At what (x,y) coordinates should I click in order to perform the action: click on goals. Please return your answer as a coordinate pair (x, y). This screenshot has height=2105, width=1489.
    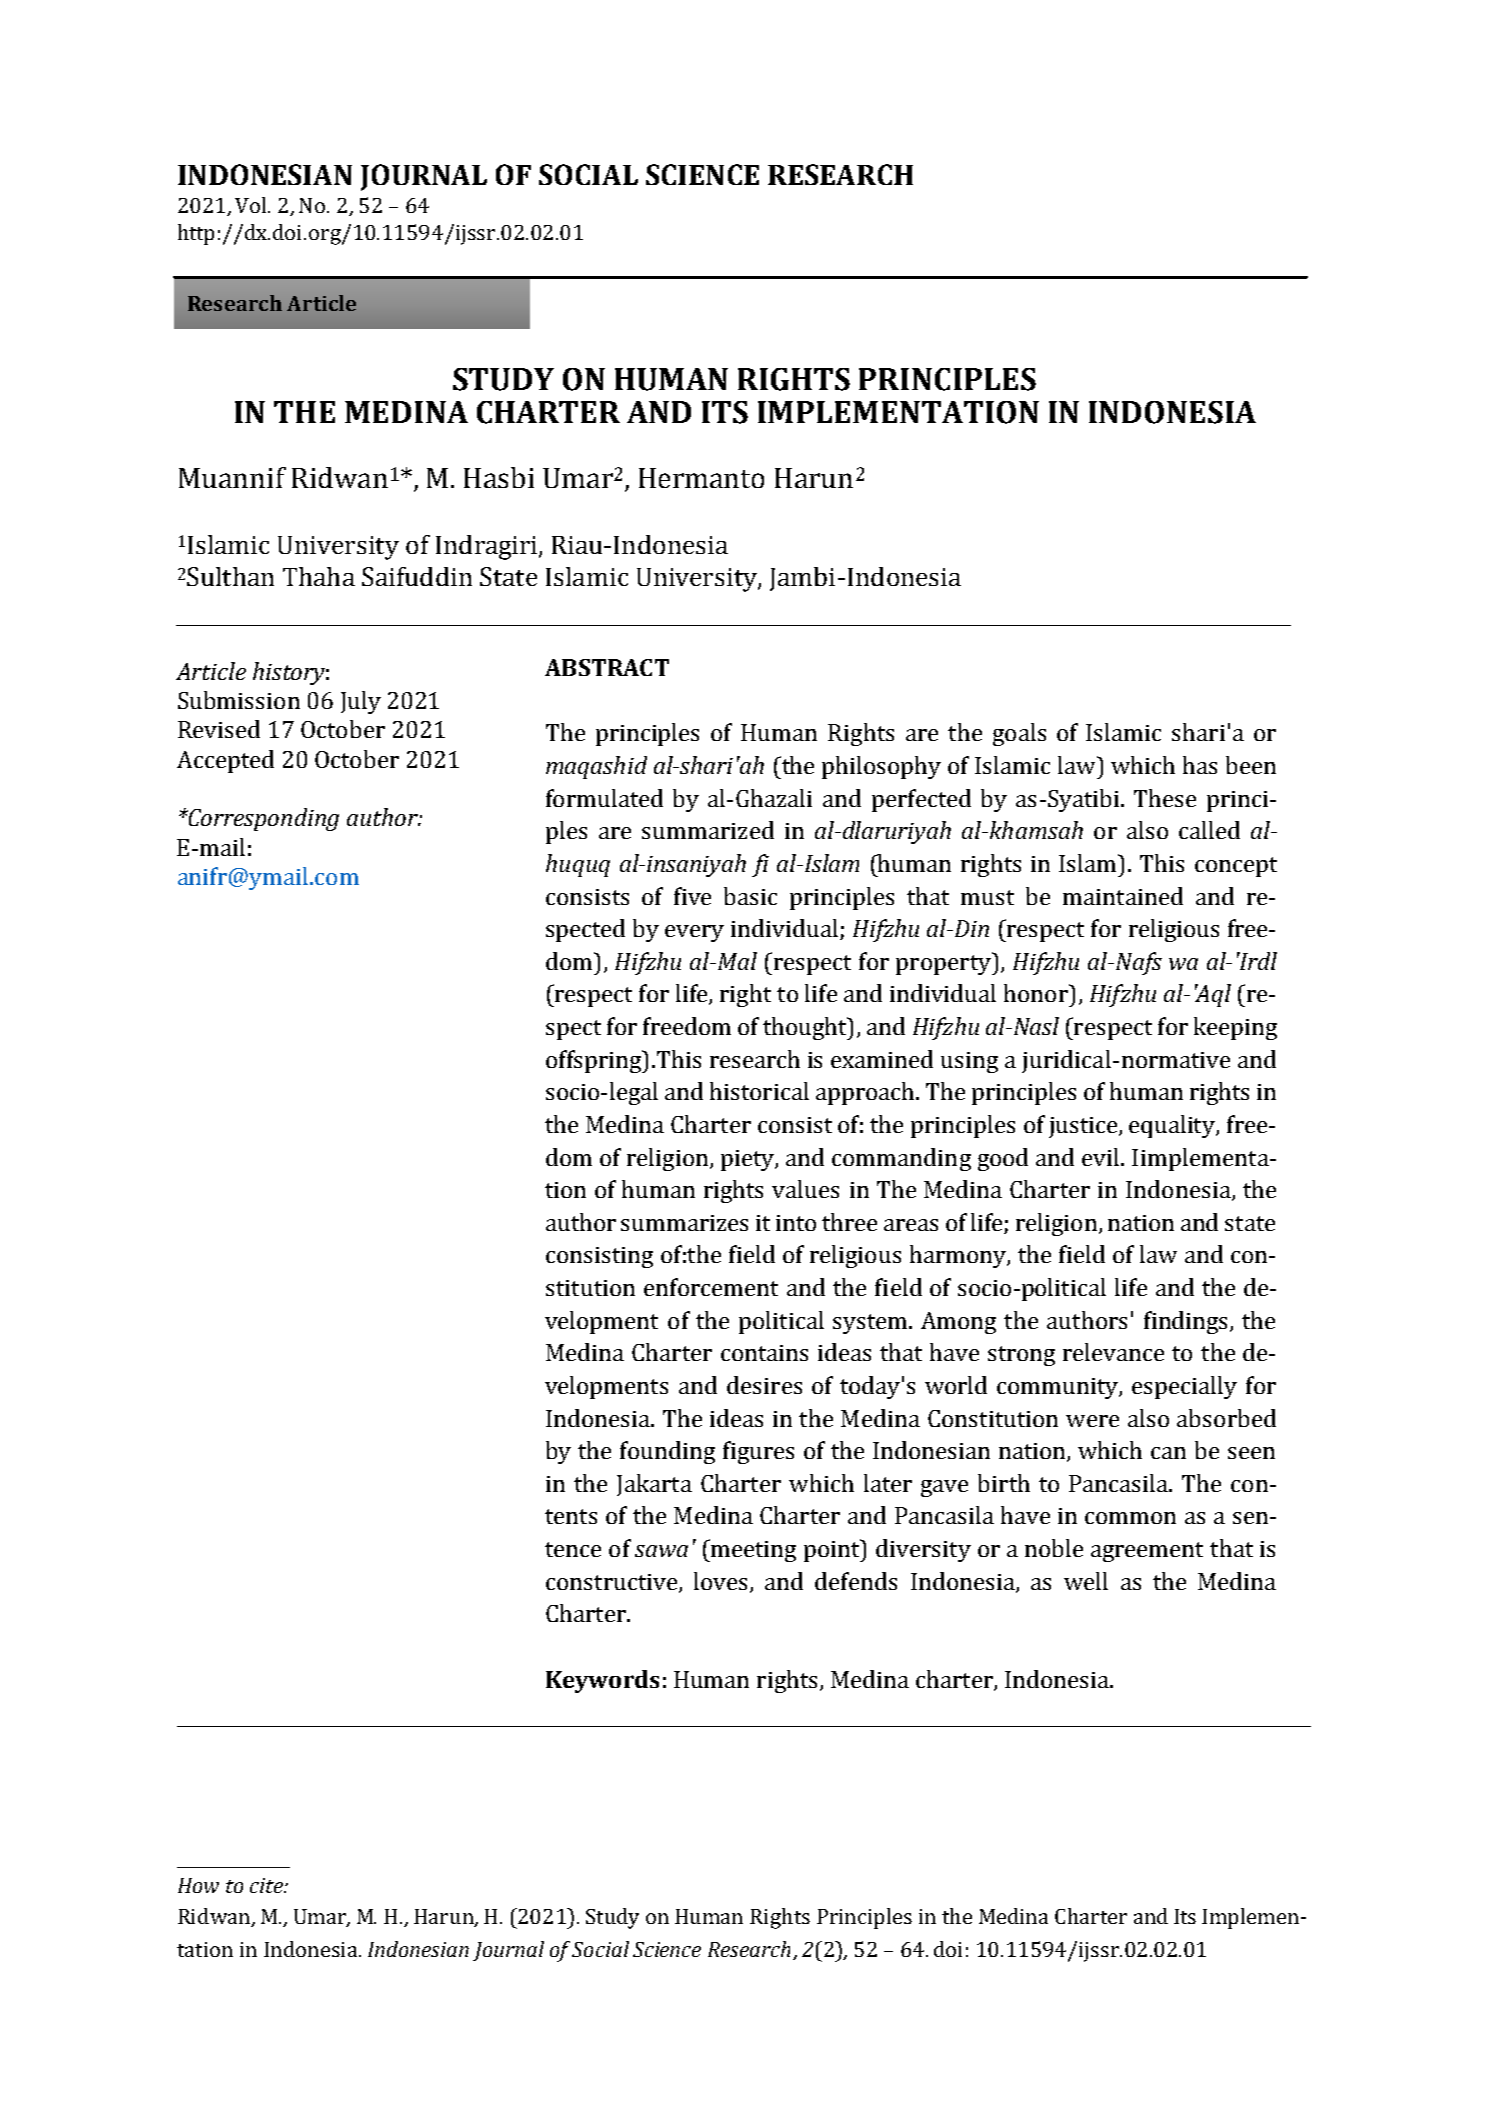
    Looking at the image, I should click on (1019, 734).
